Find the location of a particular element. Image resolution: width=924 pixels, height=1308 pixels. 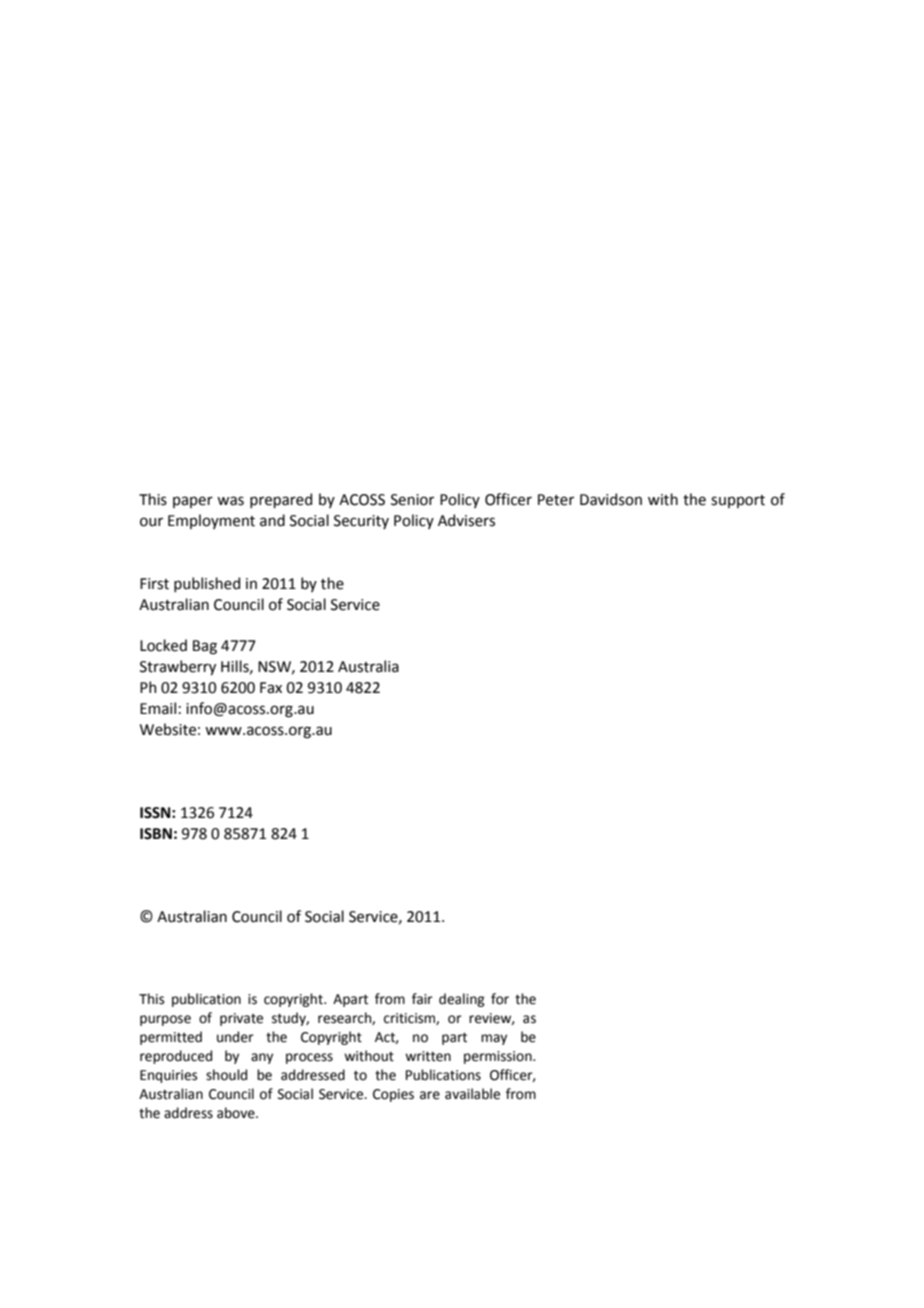

Fax is located at coordinates (271, 688).
